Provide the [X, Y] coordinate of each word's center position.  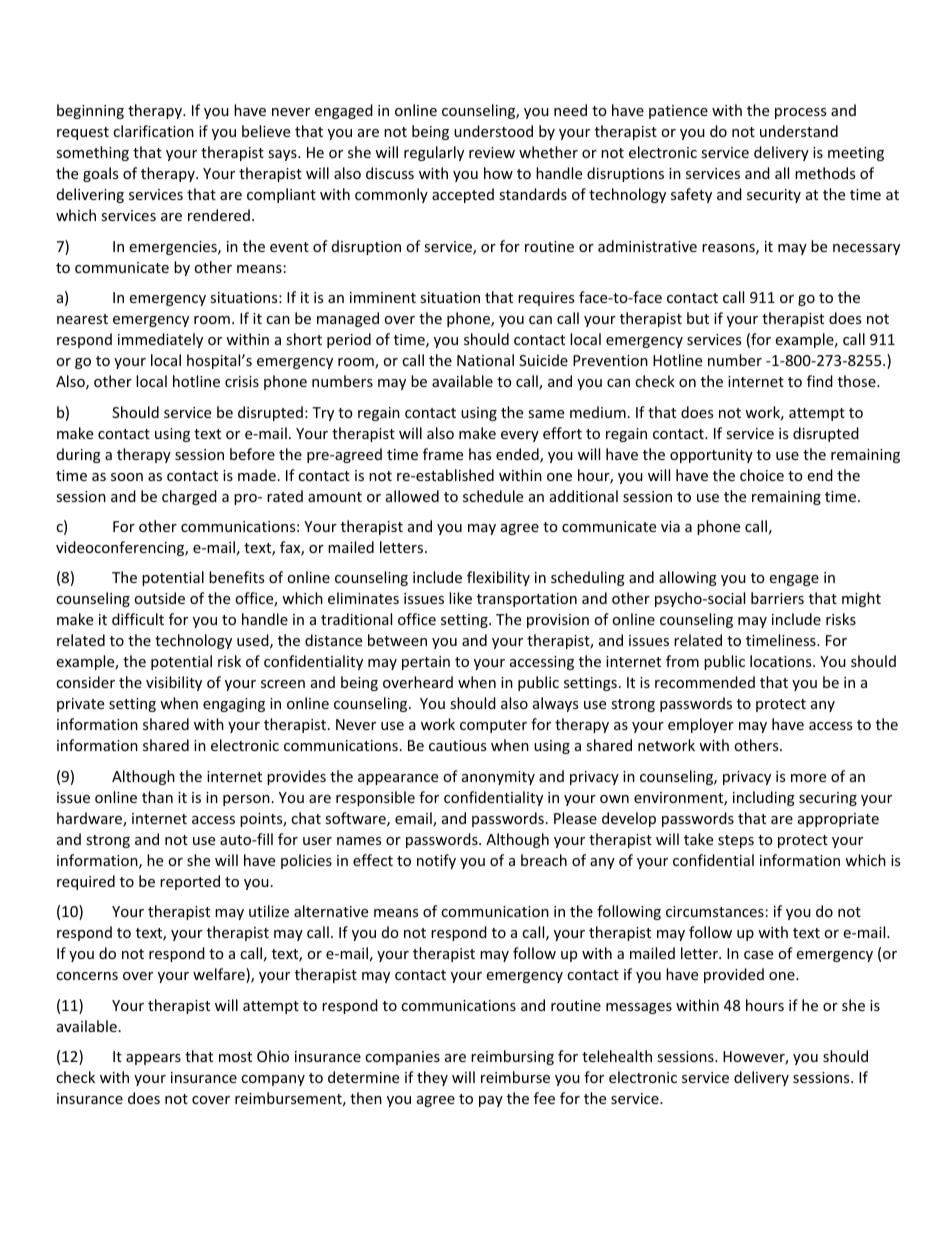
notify [436, 861]
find [820, 381]
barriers [777, 598]
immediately [160, 340]
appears [153, 1059]
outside [159, 598]
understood [493, 131]
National [485, 360]
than [157, 797]
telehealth [617, 1056]
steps [736, 841]
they [432, 1078]
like [460, 598]
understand [799, 131]
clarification [153, 131]
